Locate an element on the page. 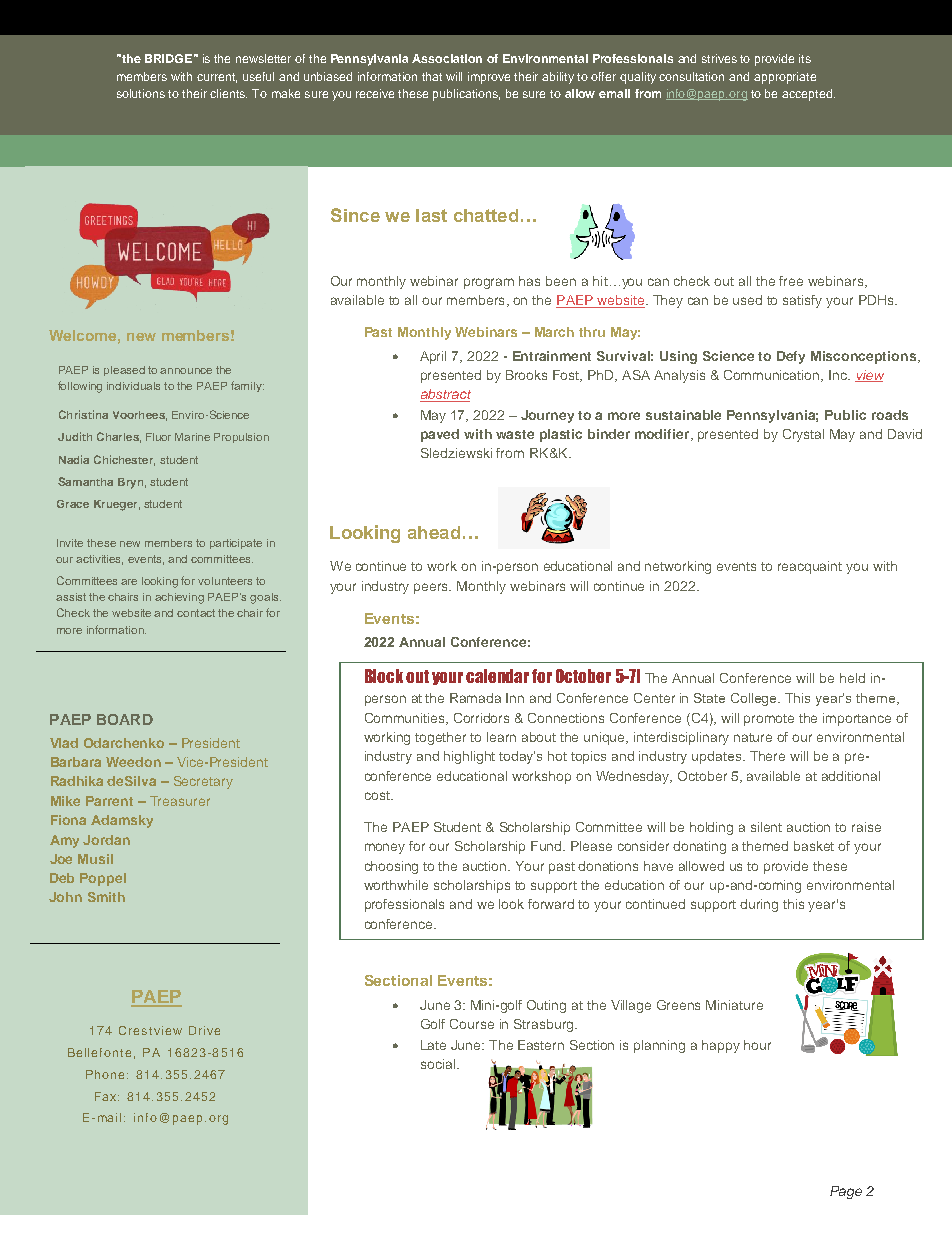 This image has width=952, height=1233. Smith is located at coordinates (106, 897).
